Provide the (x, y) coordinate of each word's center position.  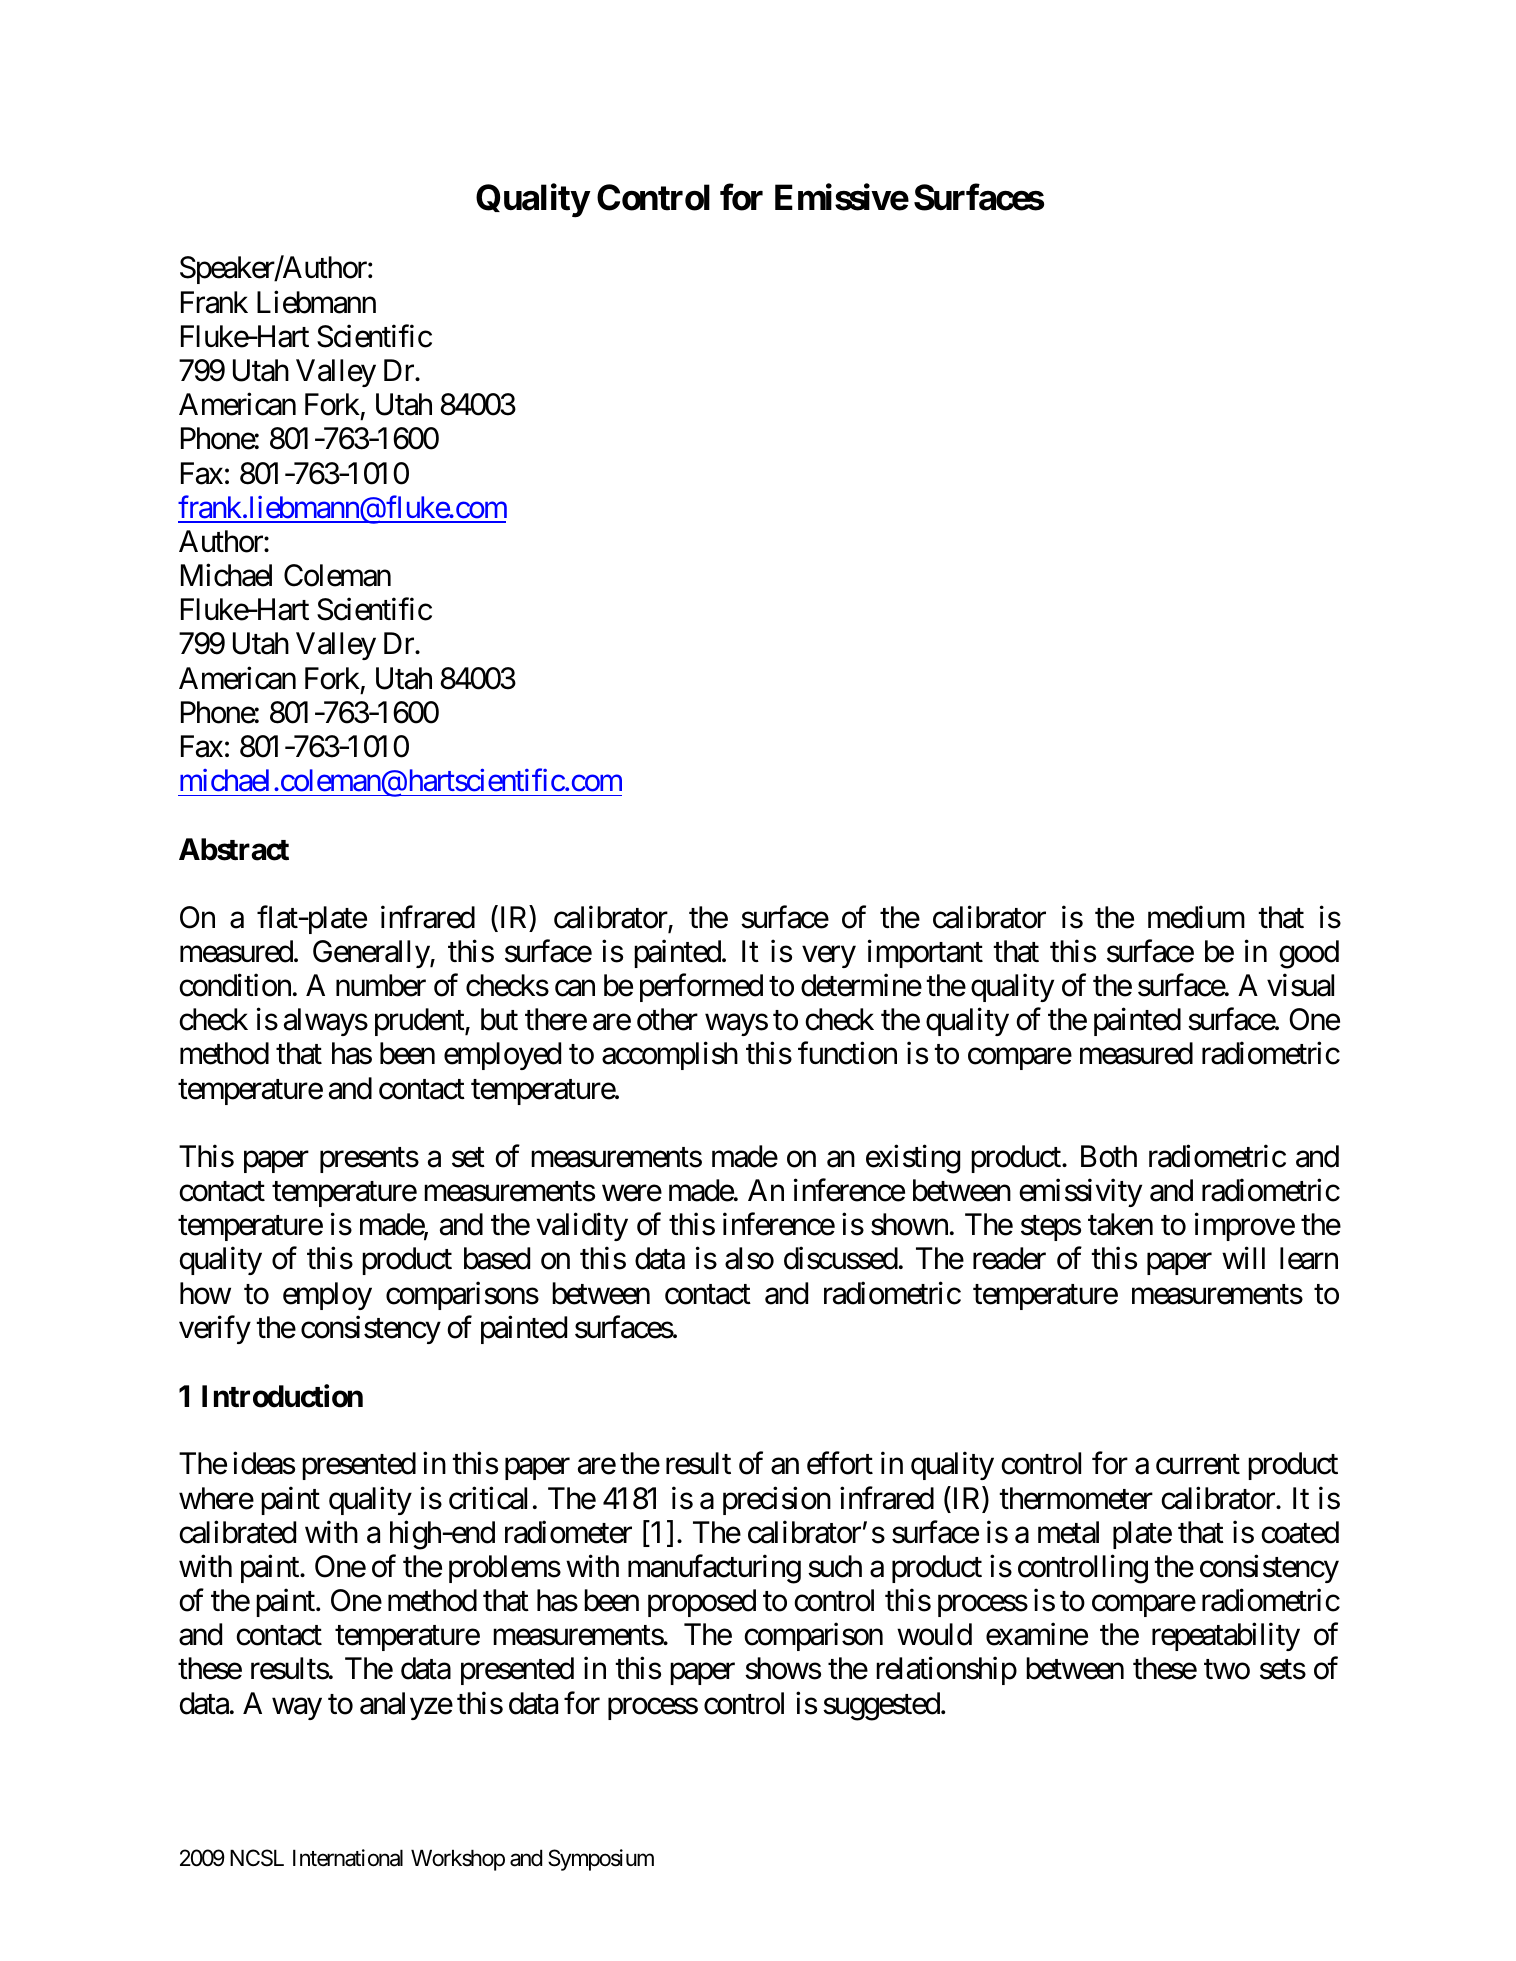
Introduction (282, 1396)
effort (840, 1463)
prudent (420, 1022)
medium (1196, 917)
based (497, 1258)
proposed (702, 1603)
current (1198, 1465)
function (847, 1053)
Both (1109, 1156)
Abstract (234, 849)
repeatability (1226, 1637)
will (1243, 1258)
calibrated (237, 1532)
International (348, 1858)
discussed (841, 1258)
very (829, 957)
